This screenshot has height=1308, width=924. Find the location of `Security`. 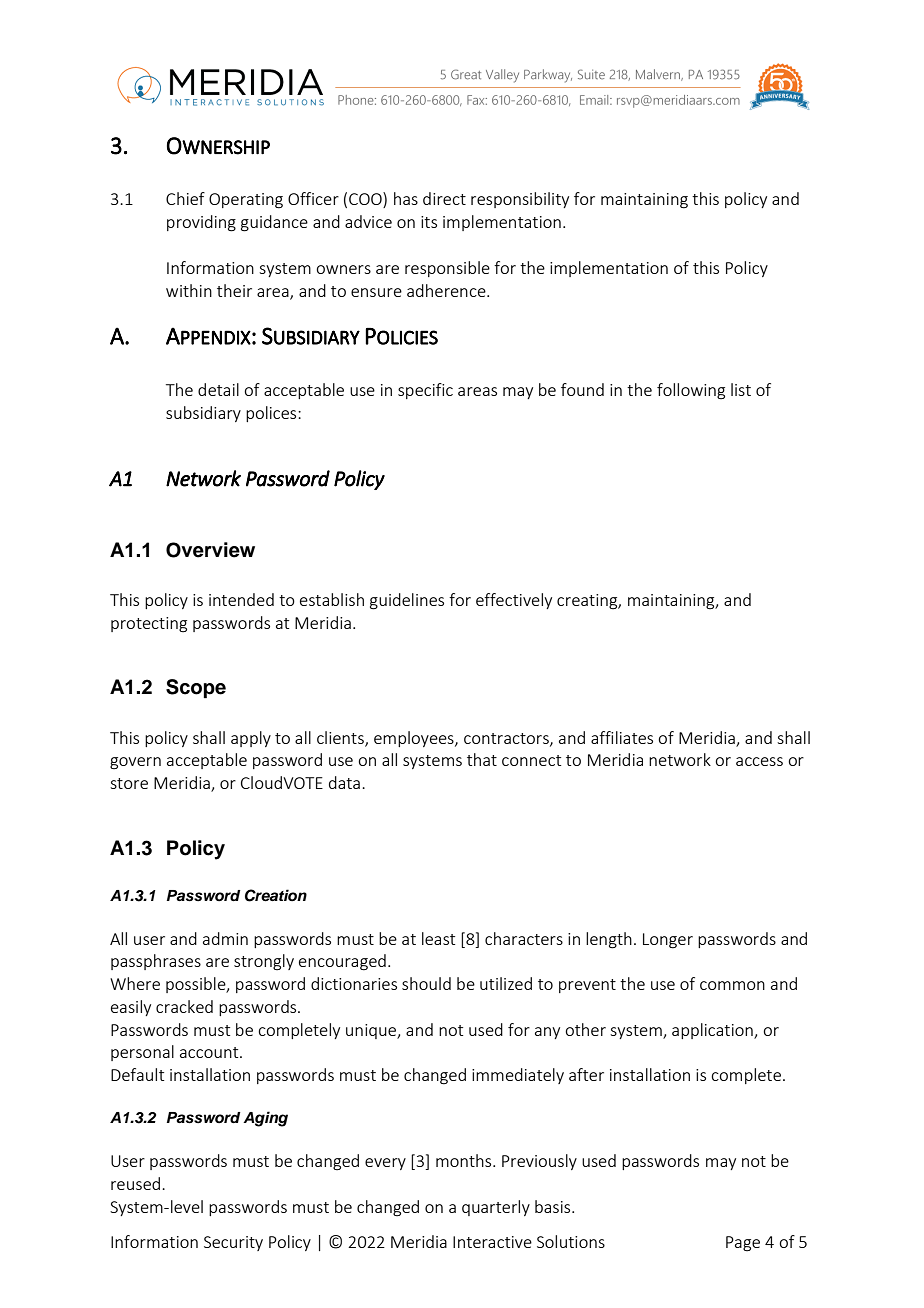

Security is located at coordinates (233, 1243).
